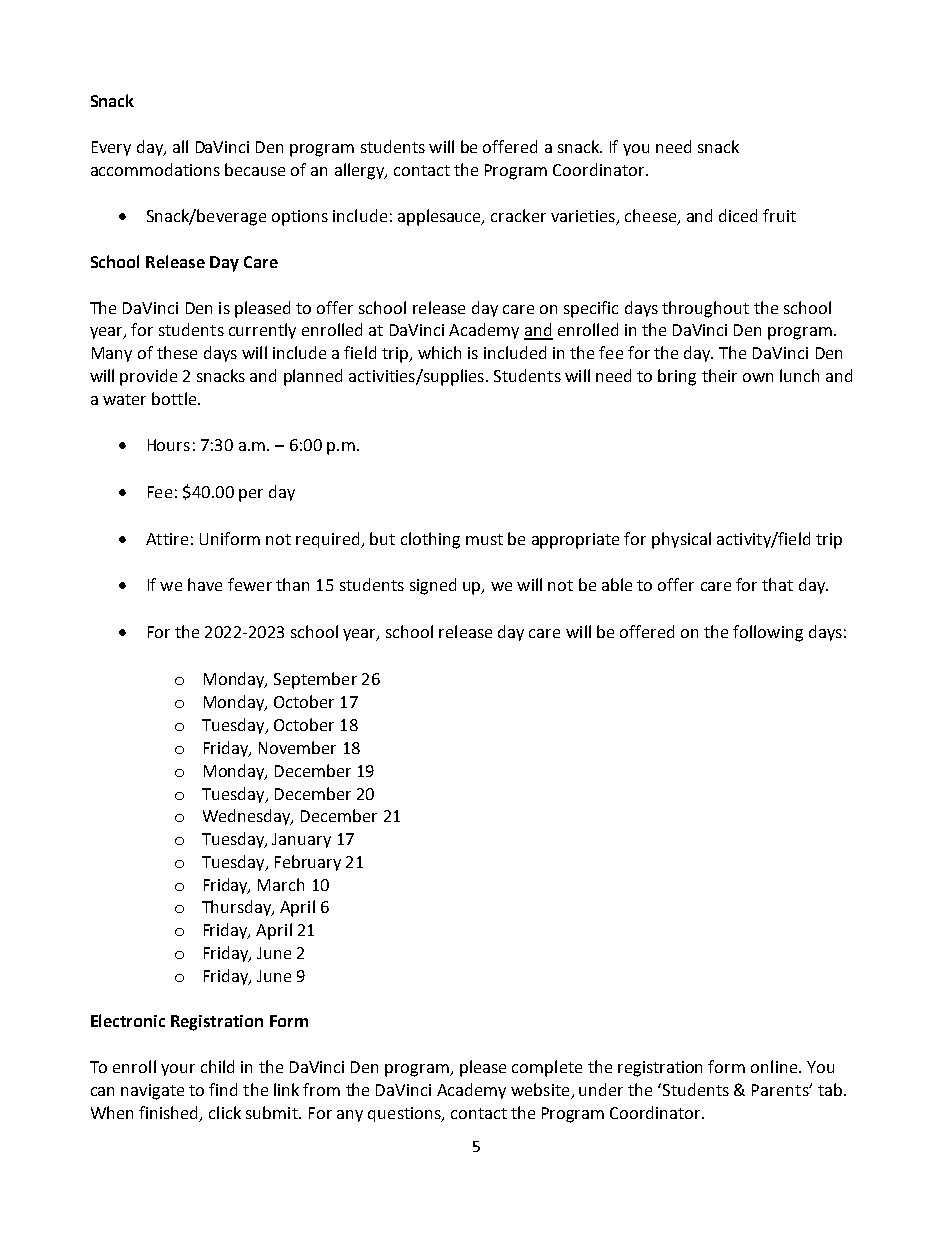 Image resolution: width=952 pixels, height=1233 pixels. Describe the element at coordinates (441, 217) in the screenshot. I see `applesauce` at that location.
